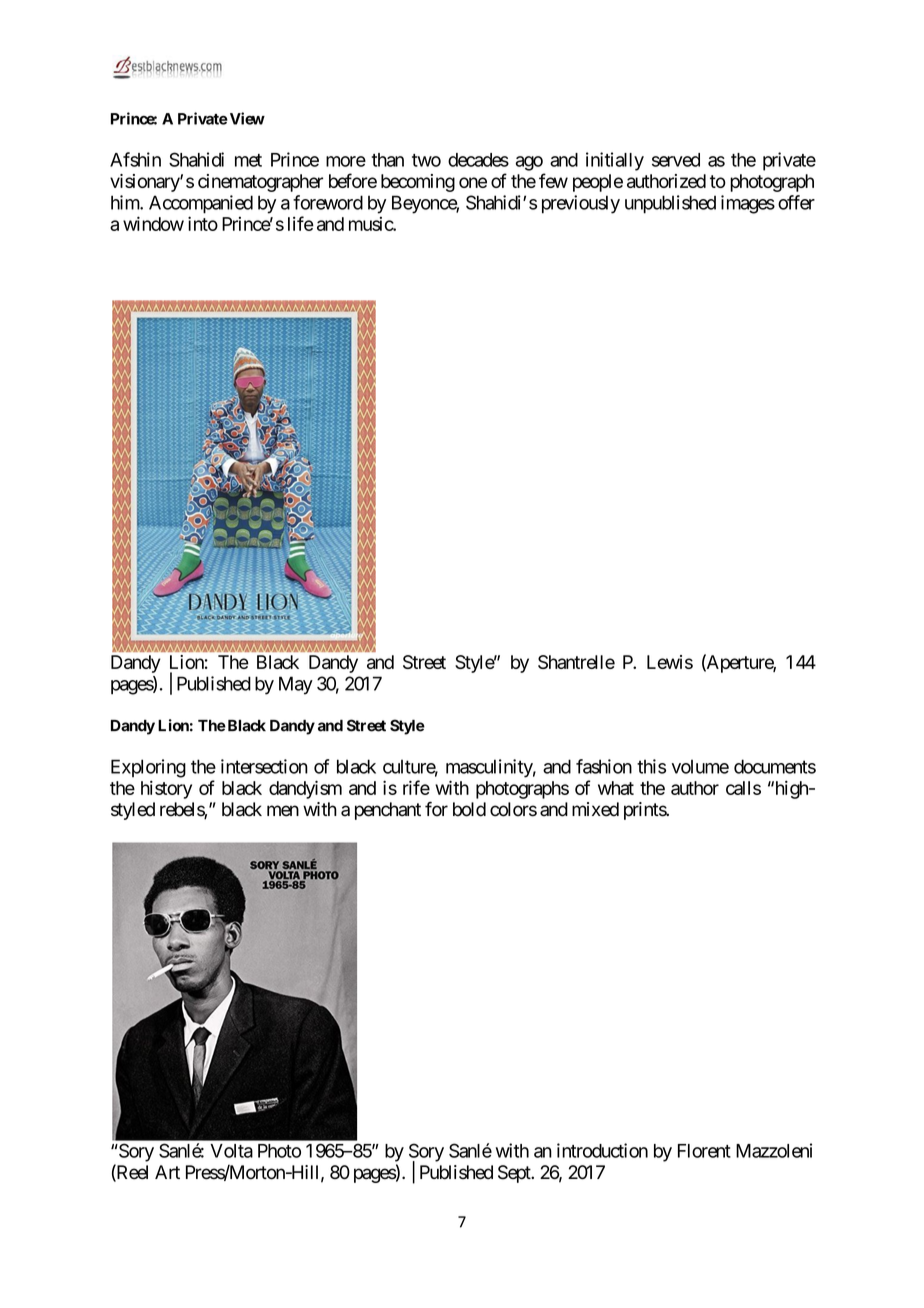  I want to click on bold, so click(469, 809).
